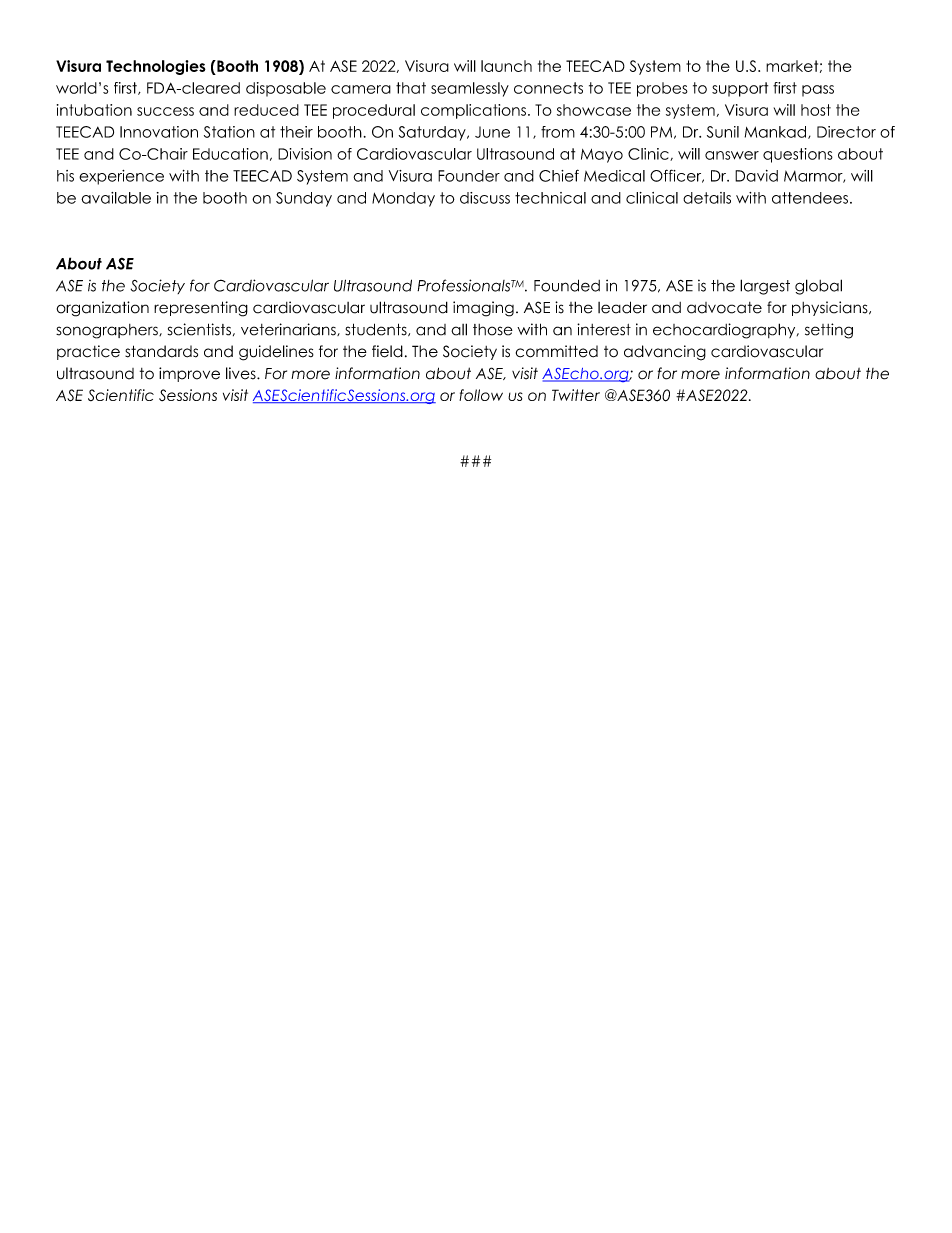 The image size is (952, 1233). I want to click on Innovation, so click(159, 132).
